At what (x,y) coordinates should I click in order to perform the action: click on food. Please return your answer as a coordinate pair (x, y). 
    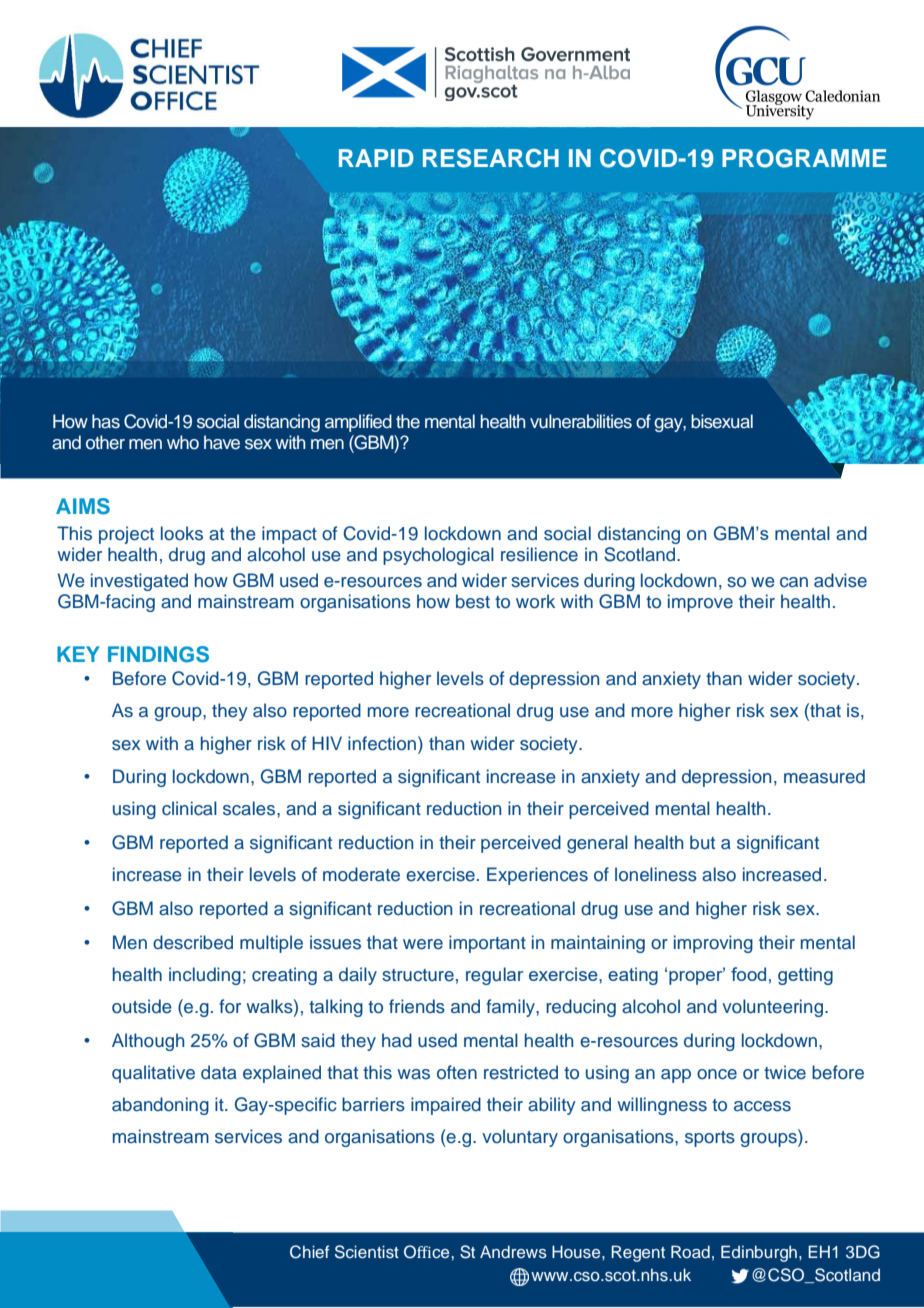
    Looking at the image, I should click on (748, 974).
